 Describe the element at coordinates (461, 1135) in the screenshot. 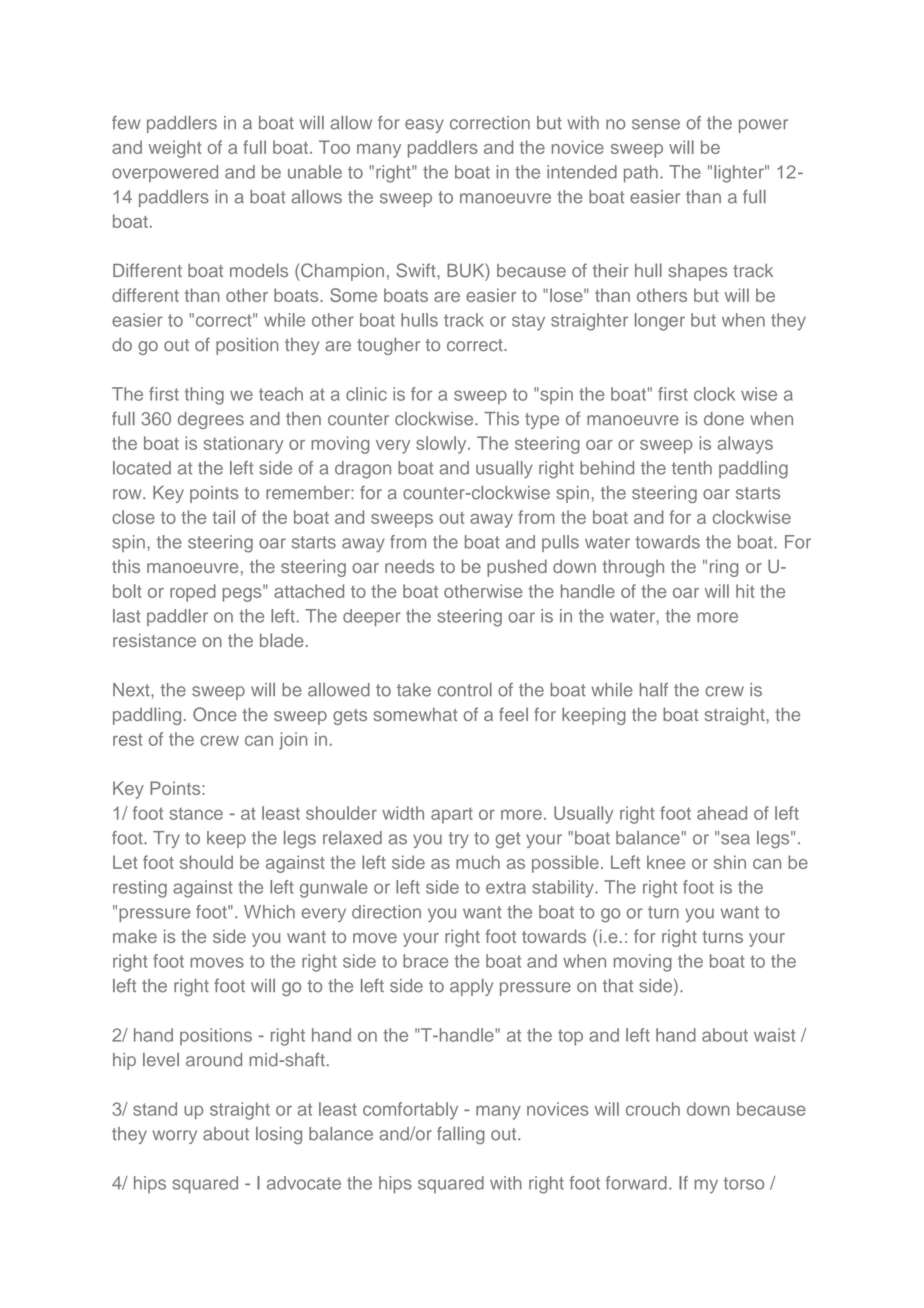

I see `falling` at that location.
